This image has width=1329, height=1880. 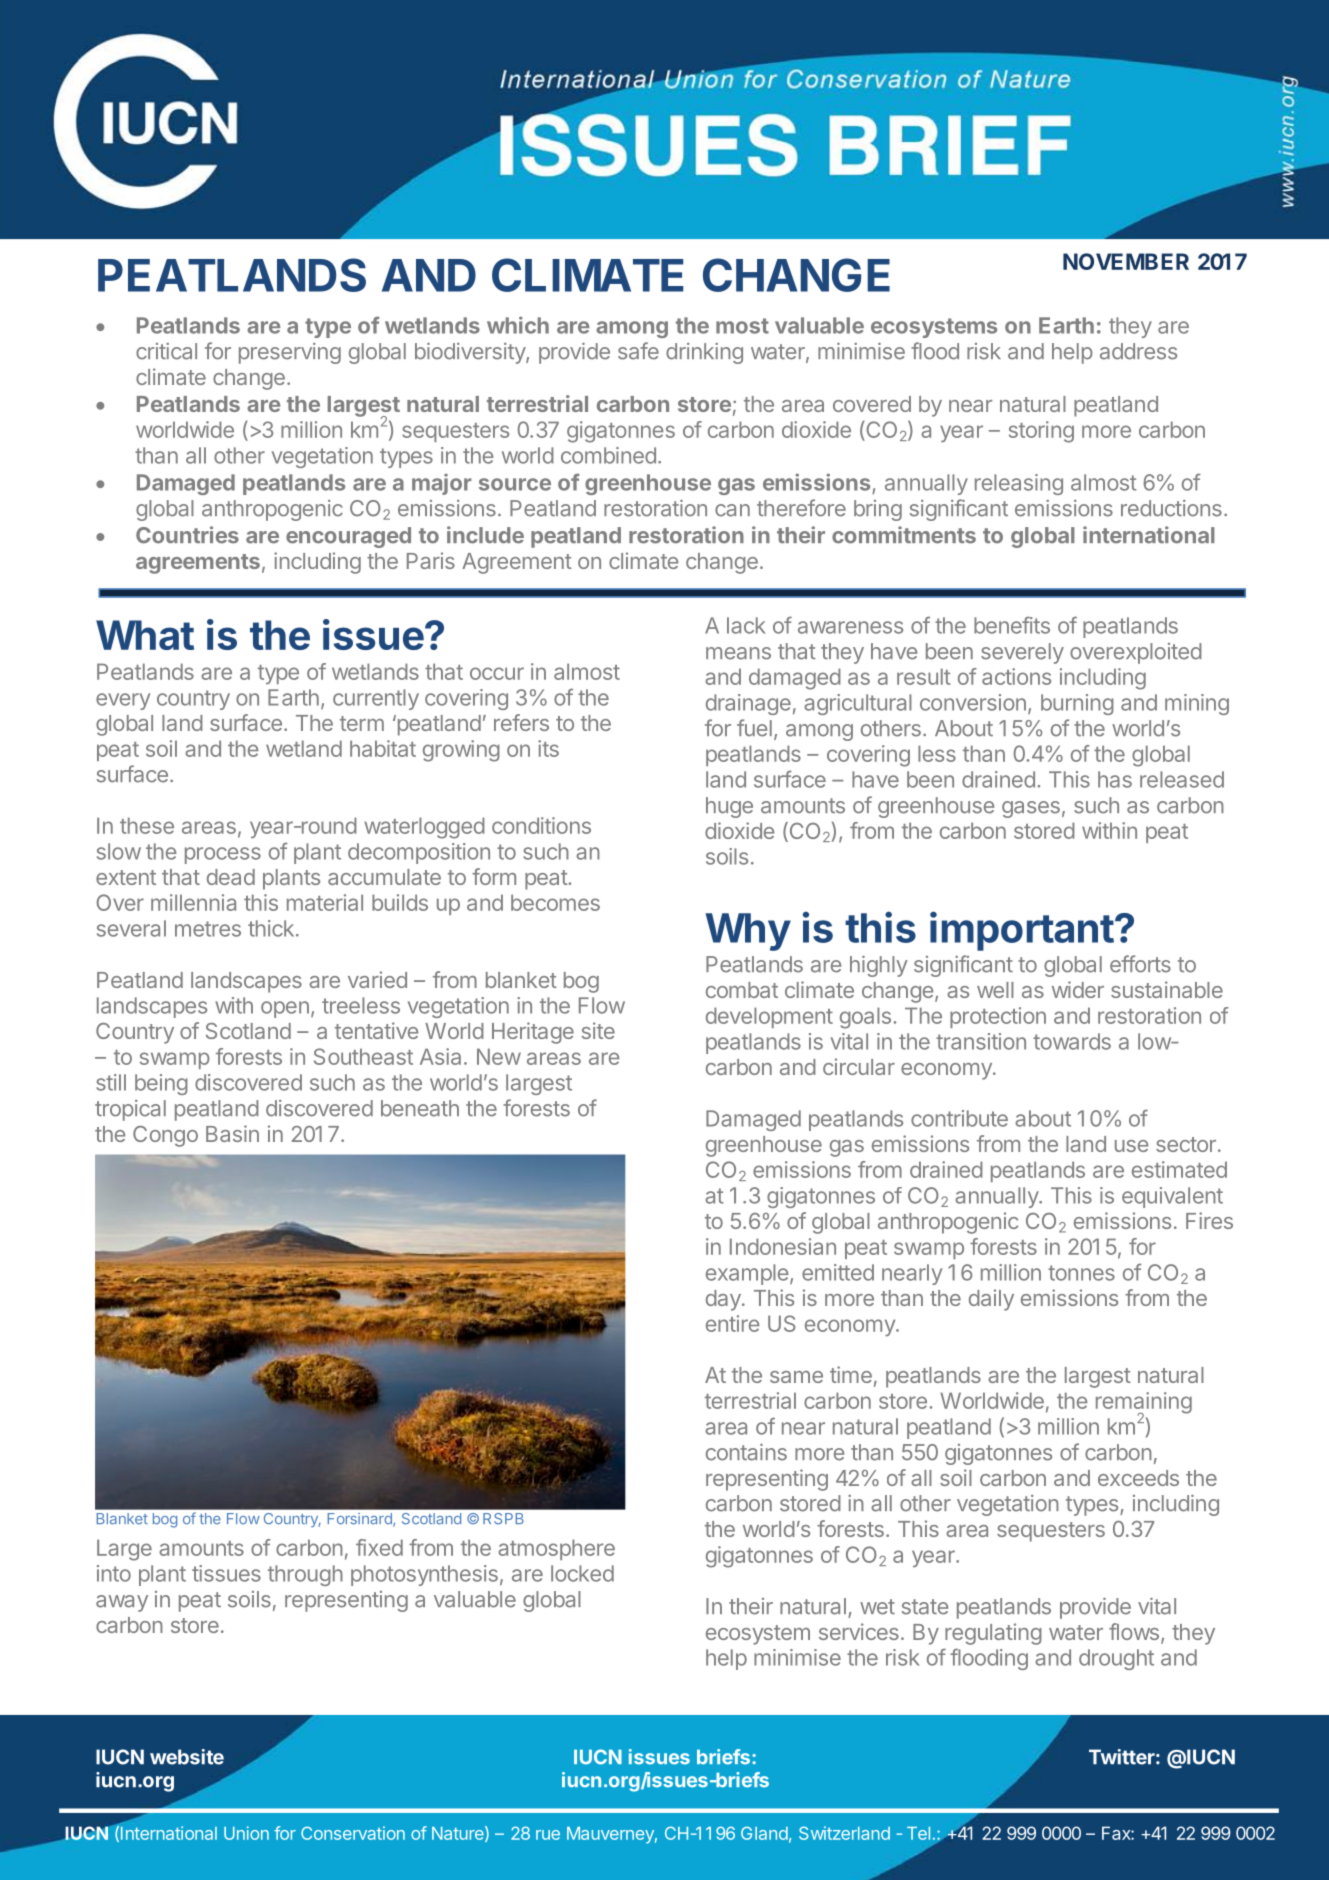 What do you see at coordinates (918, 1833) in the image?
I see `Tel` at bounding box center [918, 1833].
